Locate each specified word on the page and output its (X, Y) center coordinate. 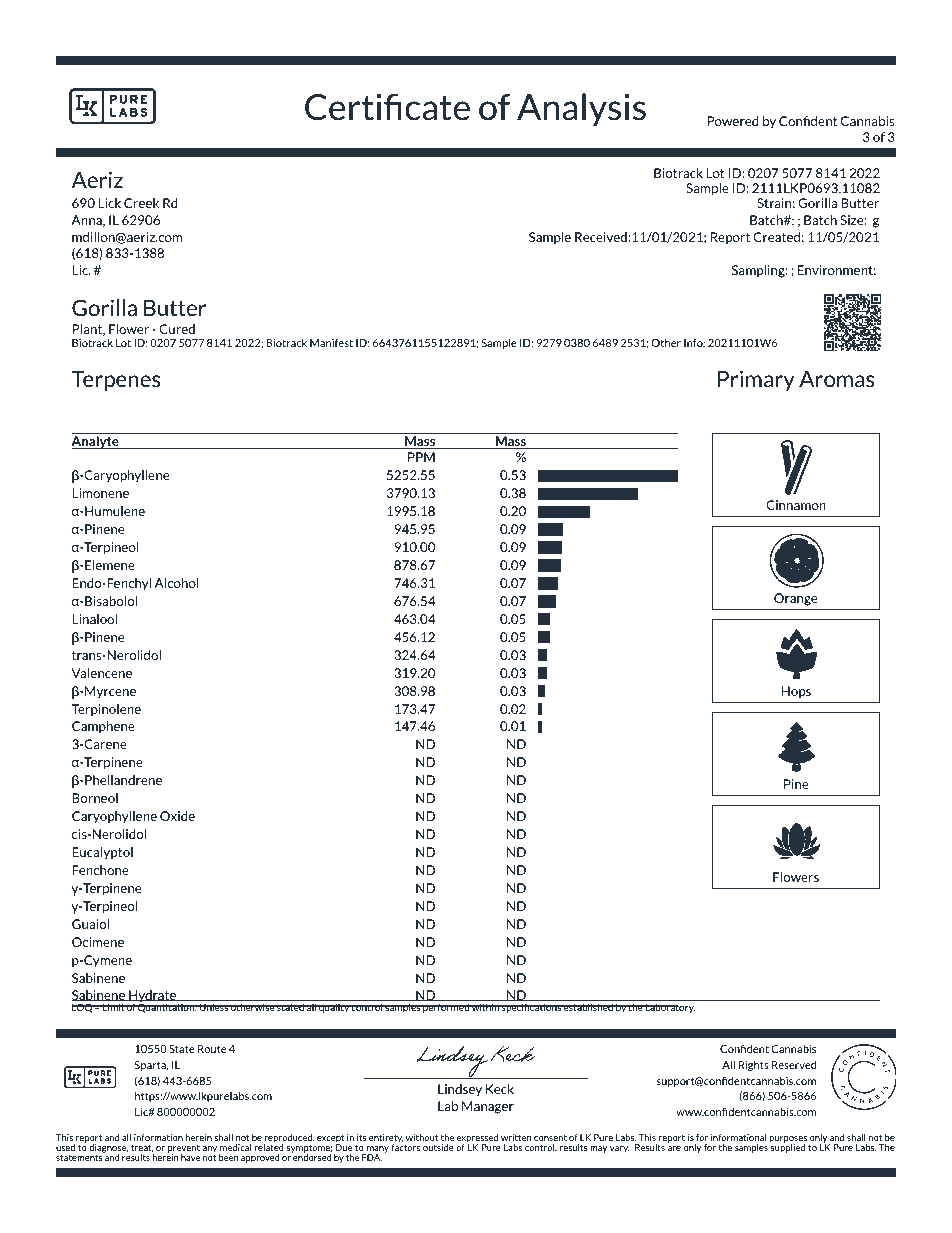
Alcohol (176, 583)
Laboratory (669, 1008)
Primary (756, 380)
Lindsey (460, 1090)
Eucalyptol (102, 853)
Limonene (100, 493)
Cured (177, 329)
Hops (796, 692)
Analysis (581, 109)
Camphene (103, 727)
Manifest (331, 343)
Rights (754, 1066)
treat (142, 1148)
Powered (733, 121)
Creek (141, 203)
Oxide (177, 816)
